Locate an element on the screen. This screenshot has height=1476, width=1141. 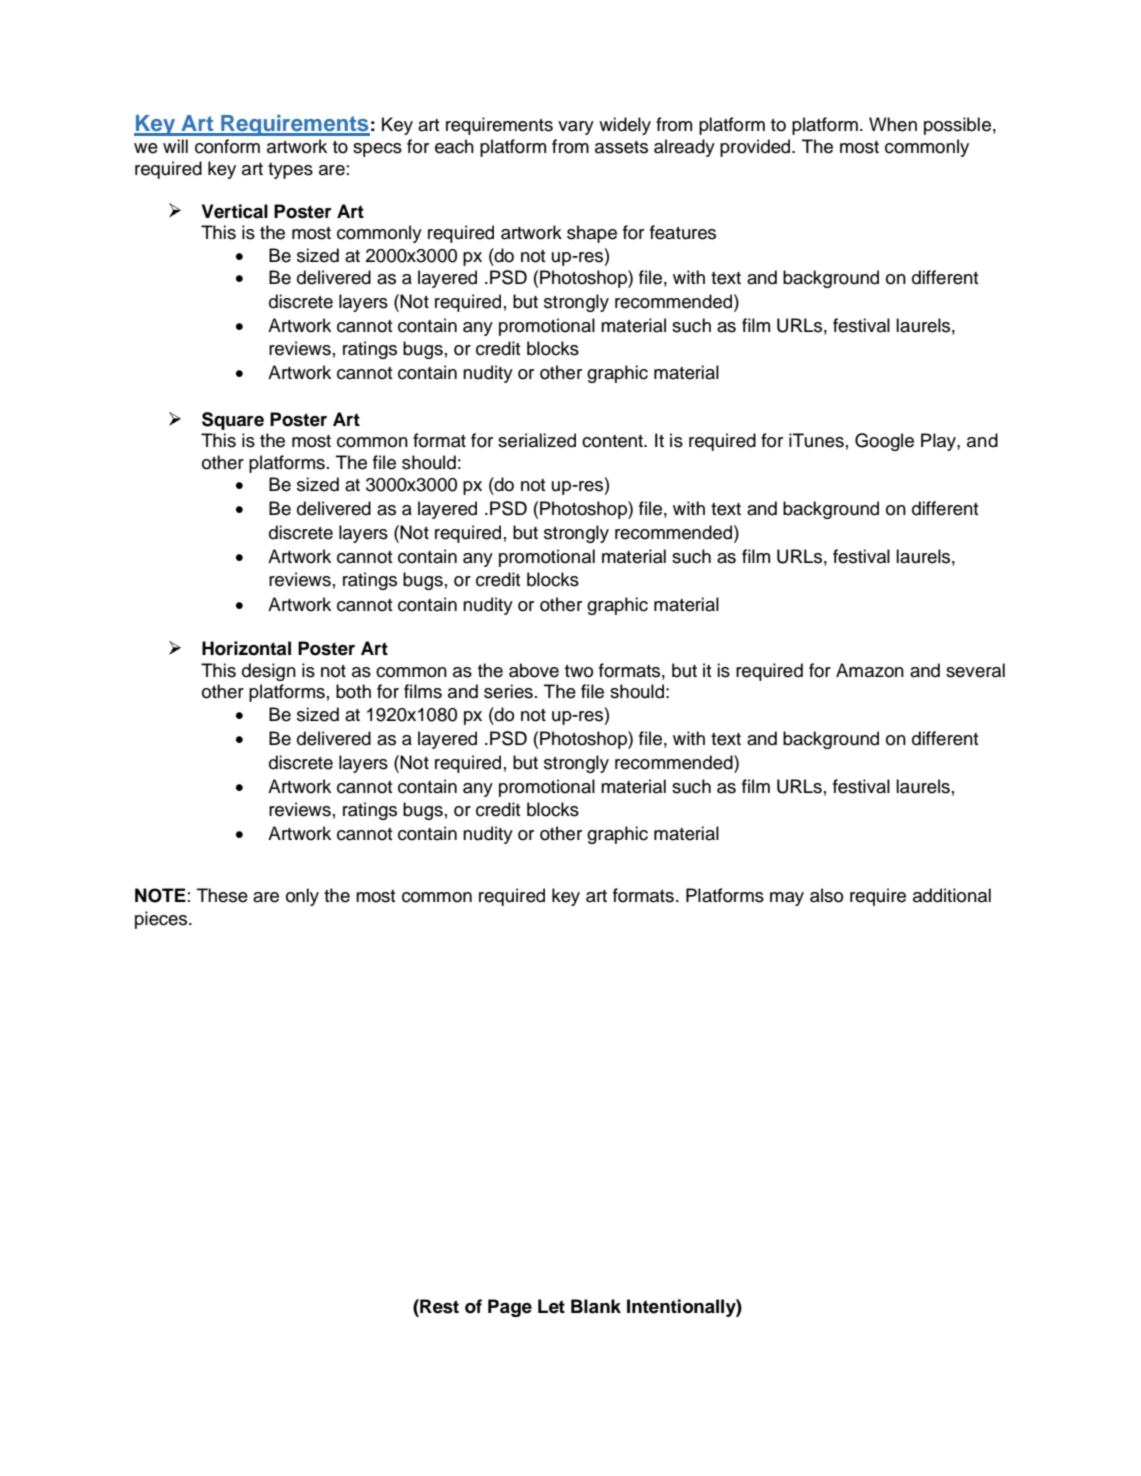
vary is located at coordinates (576, 128).
